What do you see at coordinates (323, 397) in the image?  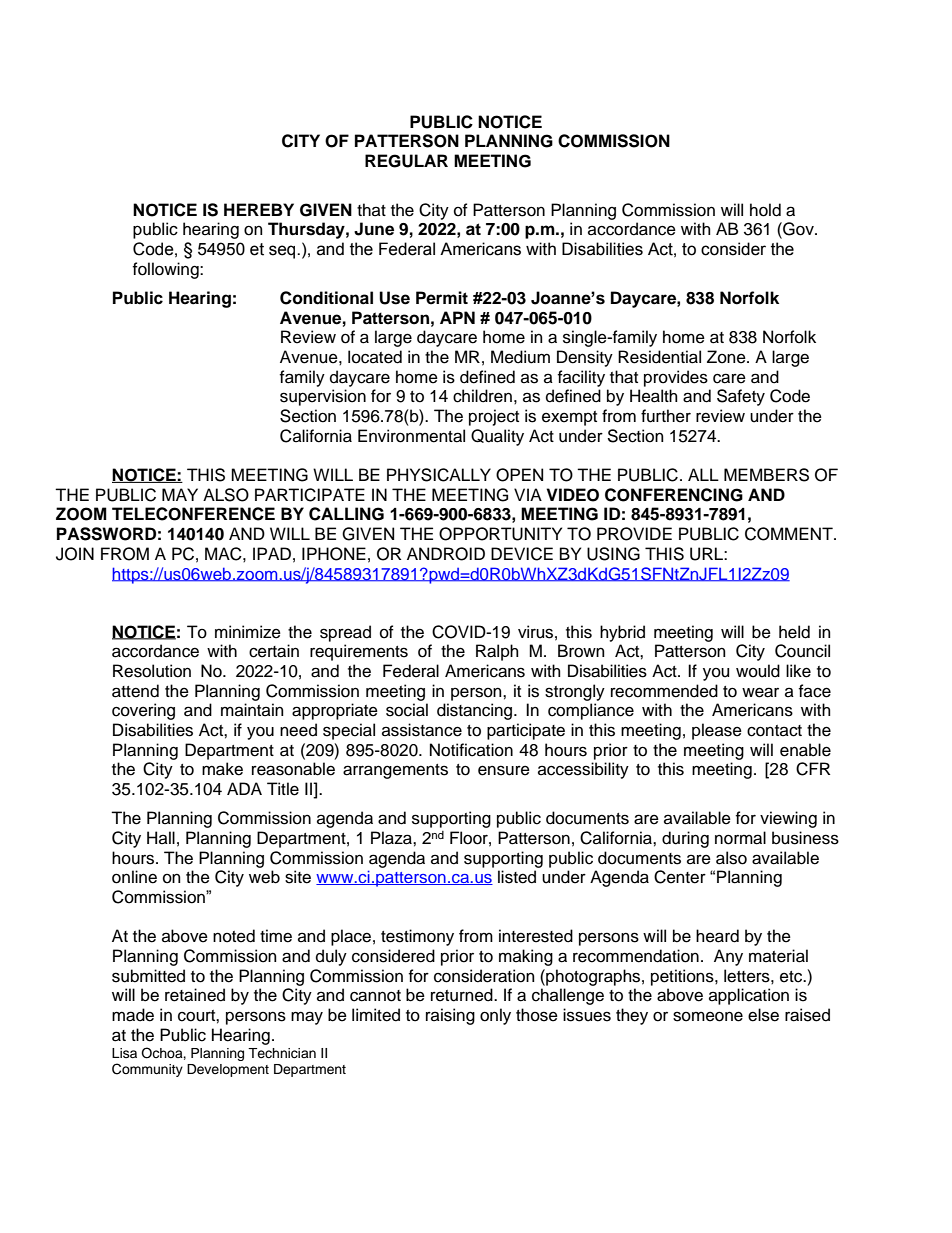 I see `supervision` at bounding box center [323, 397].
